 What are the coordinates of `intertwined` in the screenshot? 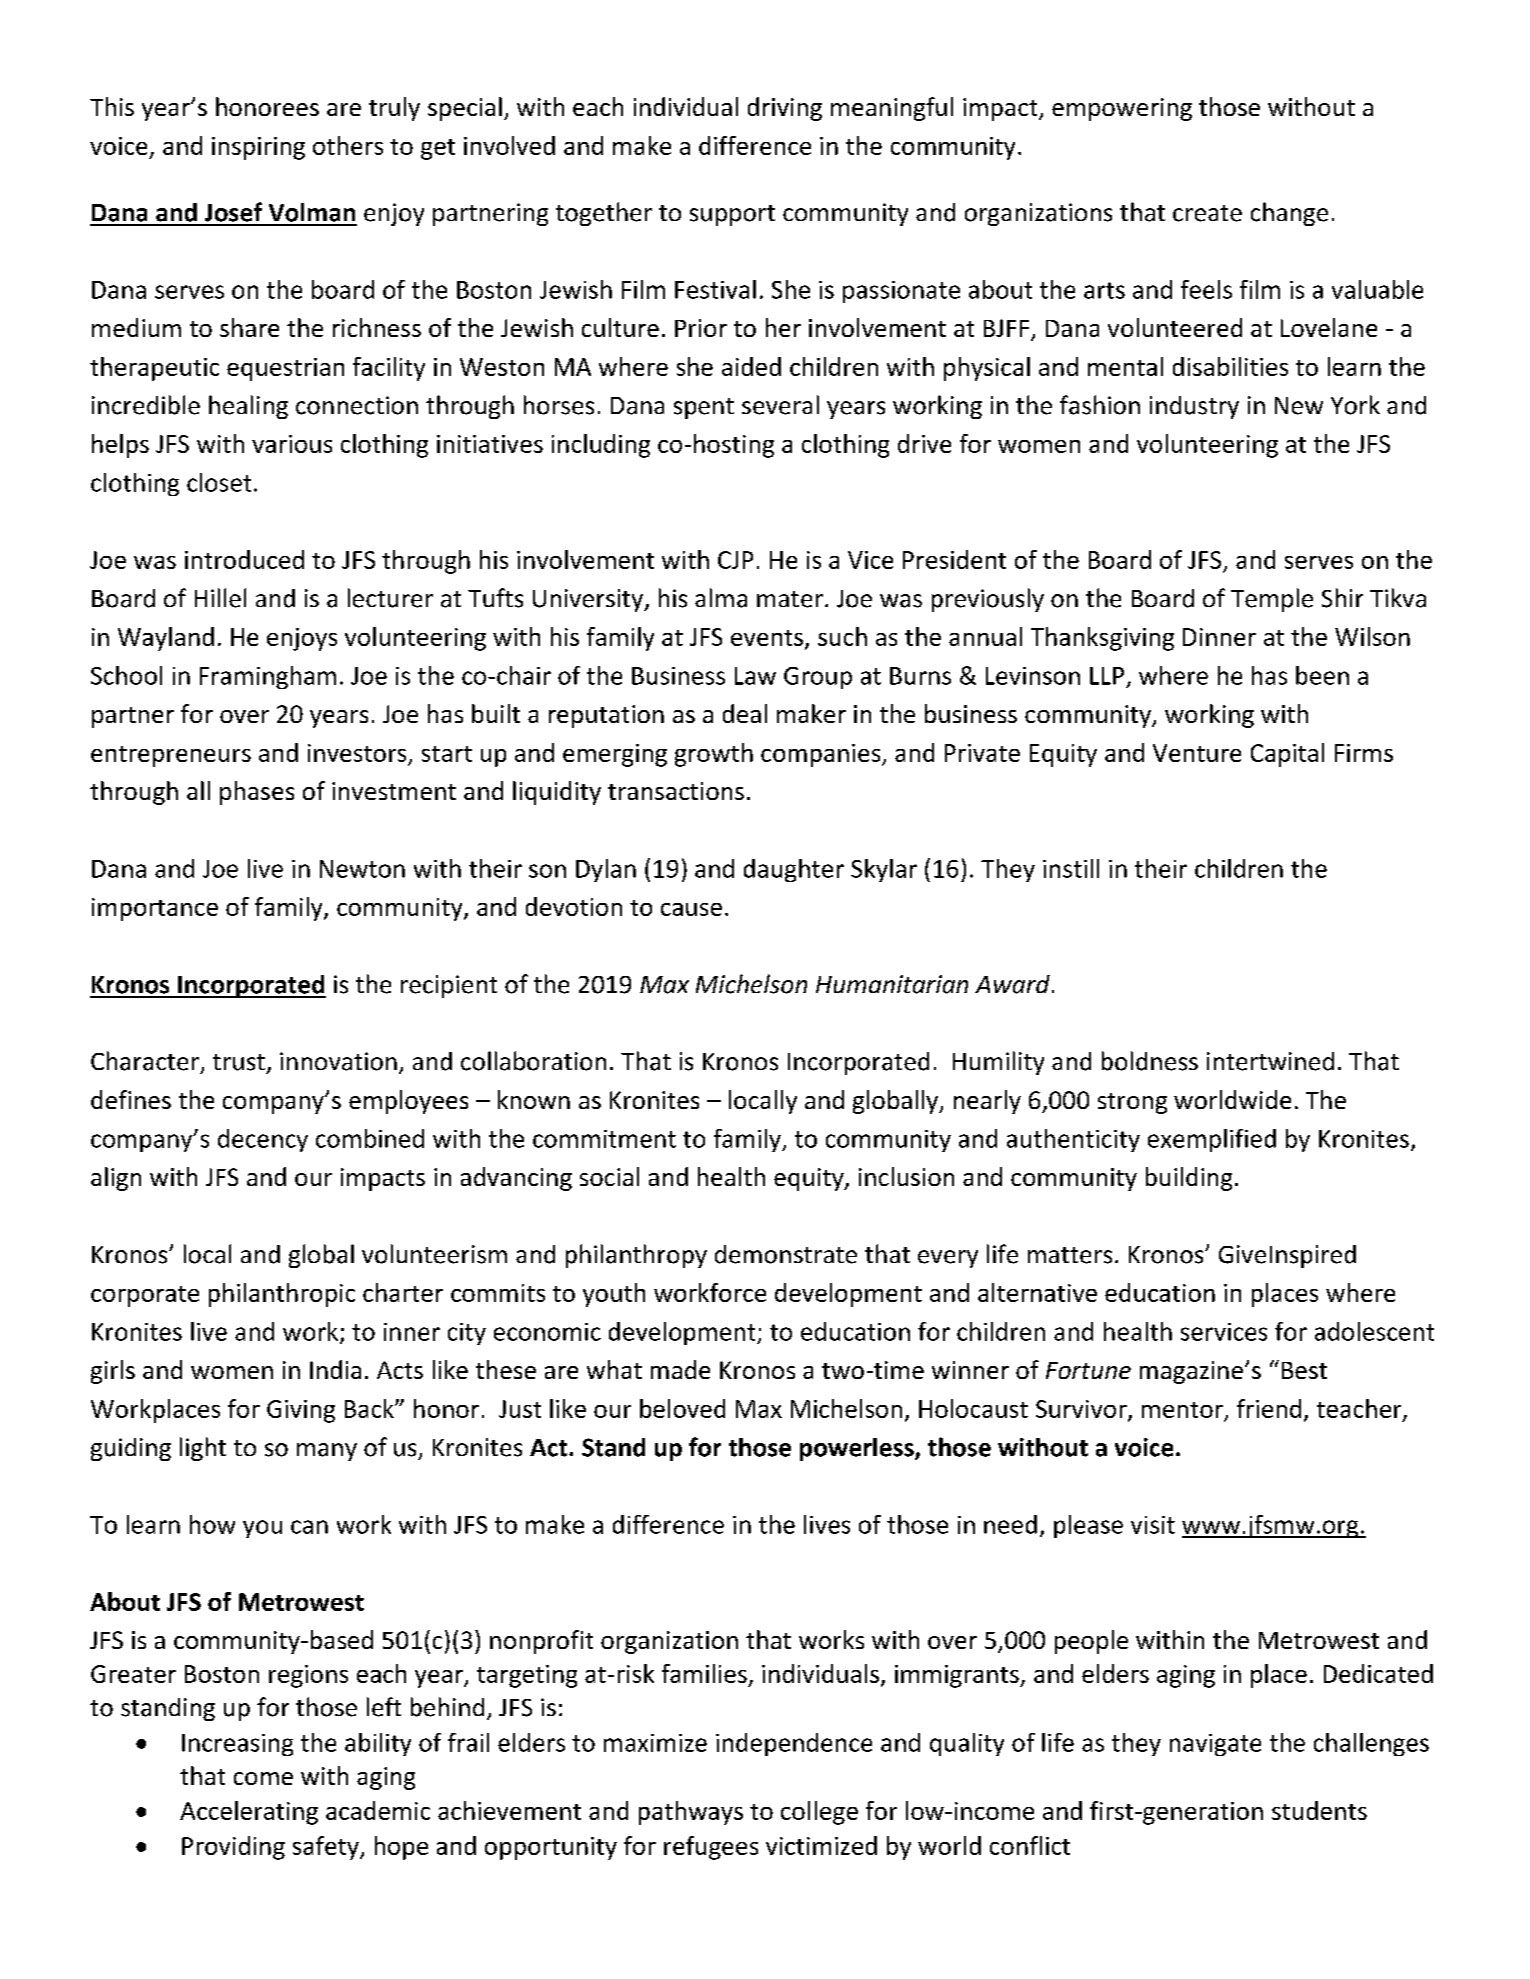 It's located at (1270, 1061).
